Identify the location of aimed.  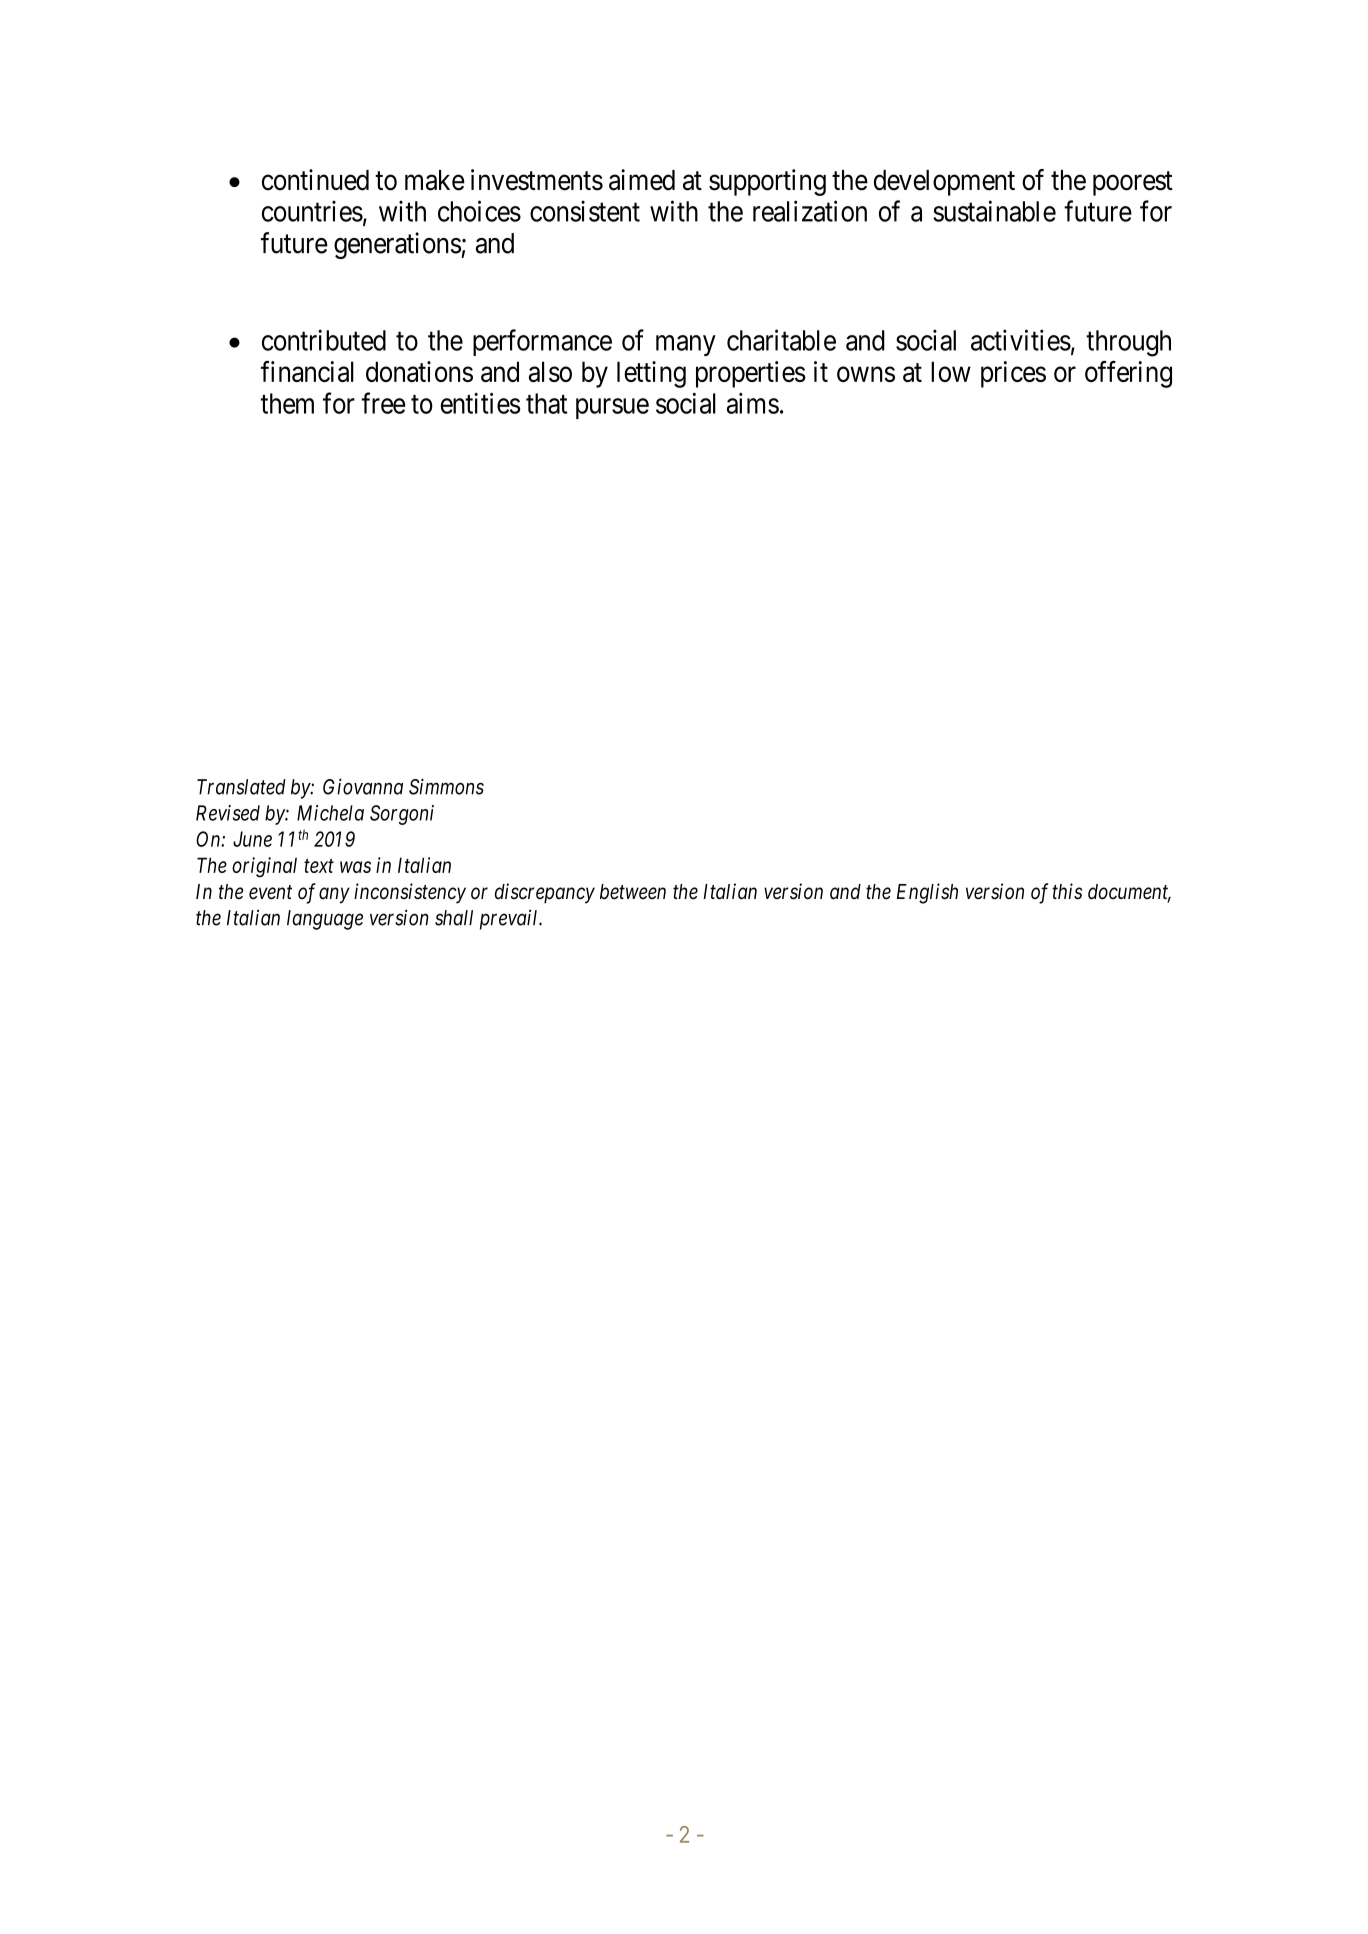
(642, 180).
